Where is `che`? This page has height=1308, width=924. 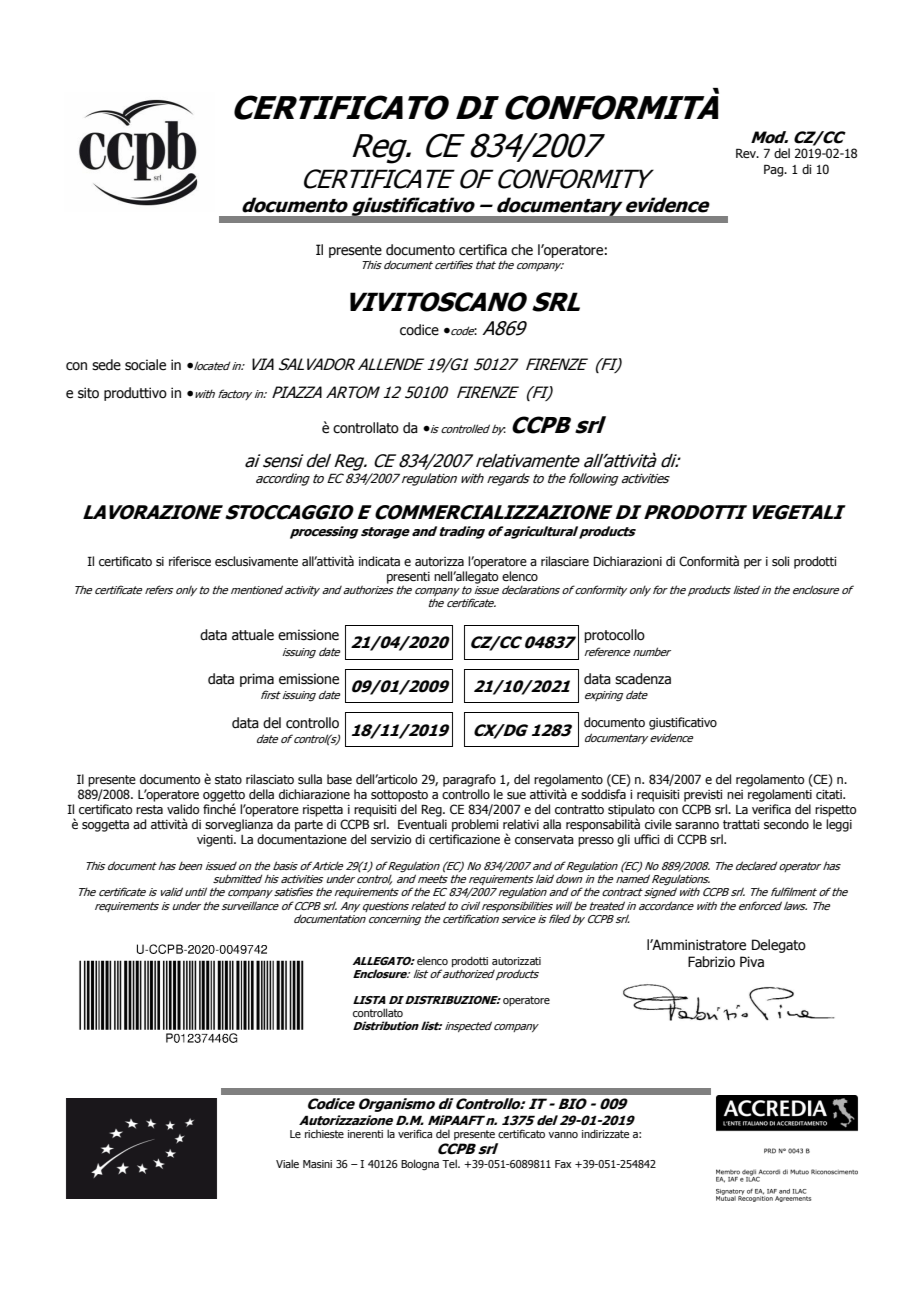
che is located at coordinates (522, 250).
